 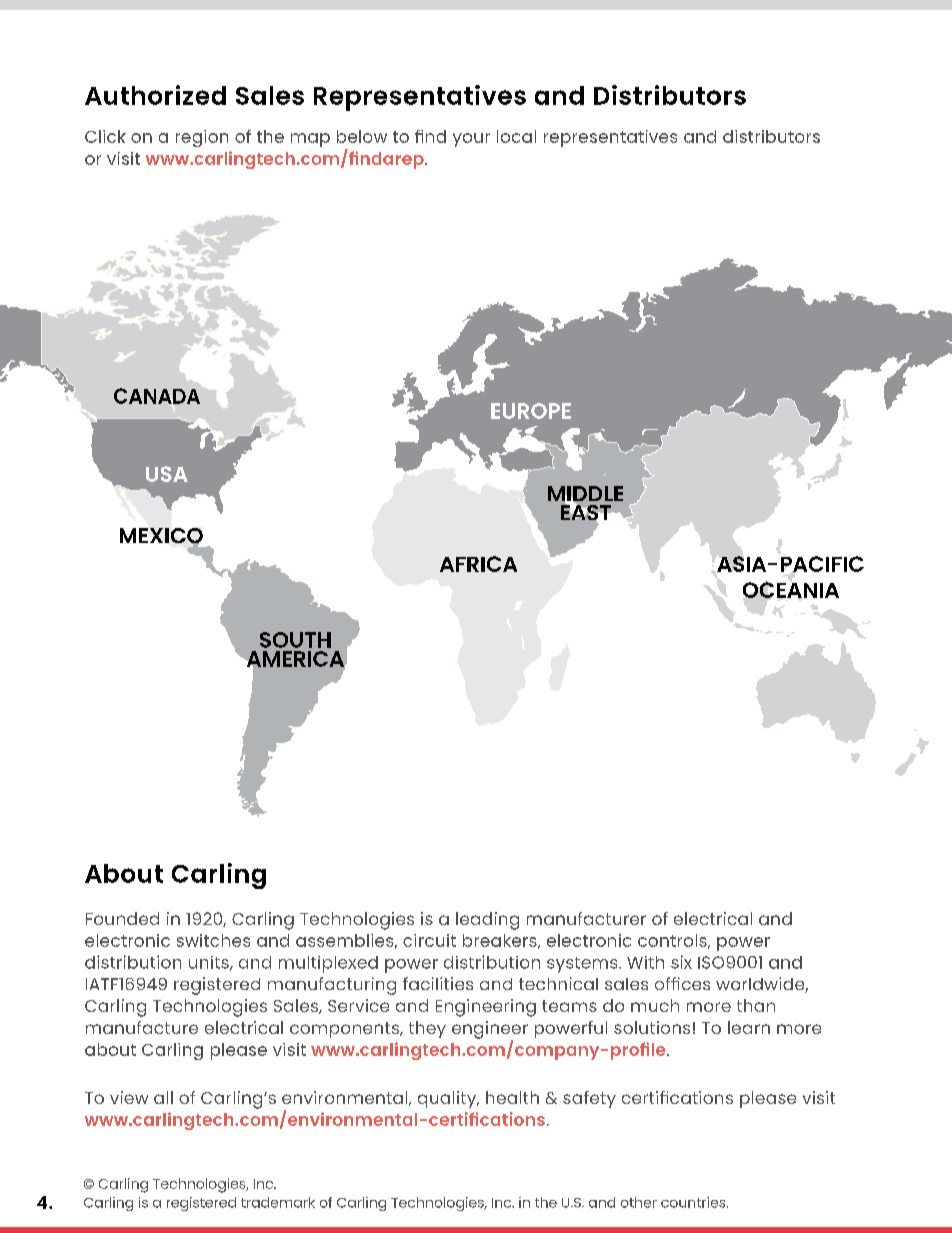 What do you see at coordinates (122, 918) in the image?
I see `Founded` at bounding box center [122, 918].
